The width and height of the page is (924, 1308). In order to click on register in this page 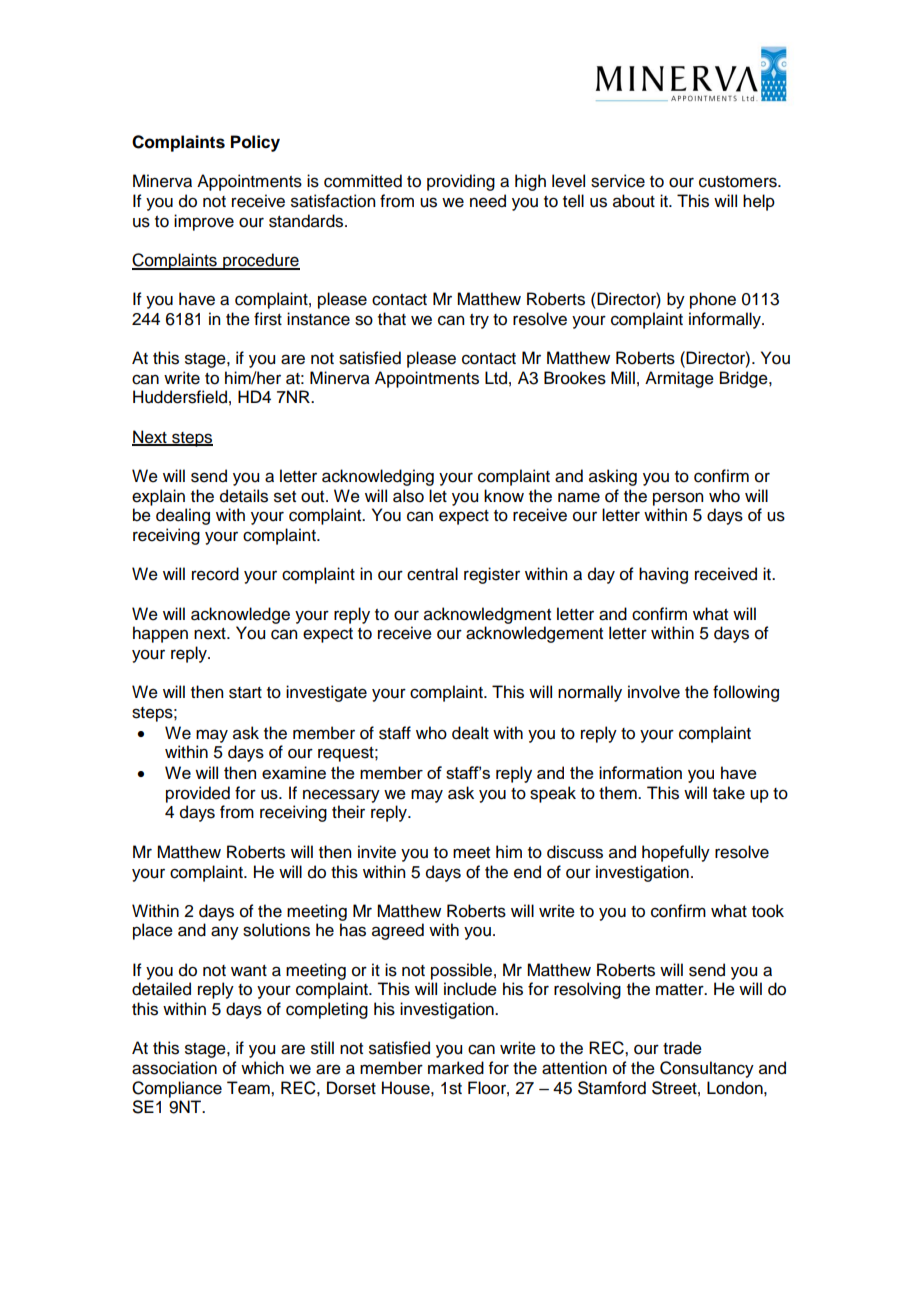, I will do `click(492, 575)`.
